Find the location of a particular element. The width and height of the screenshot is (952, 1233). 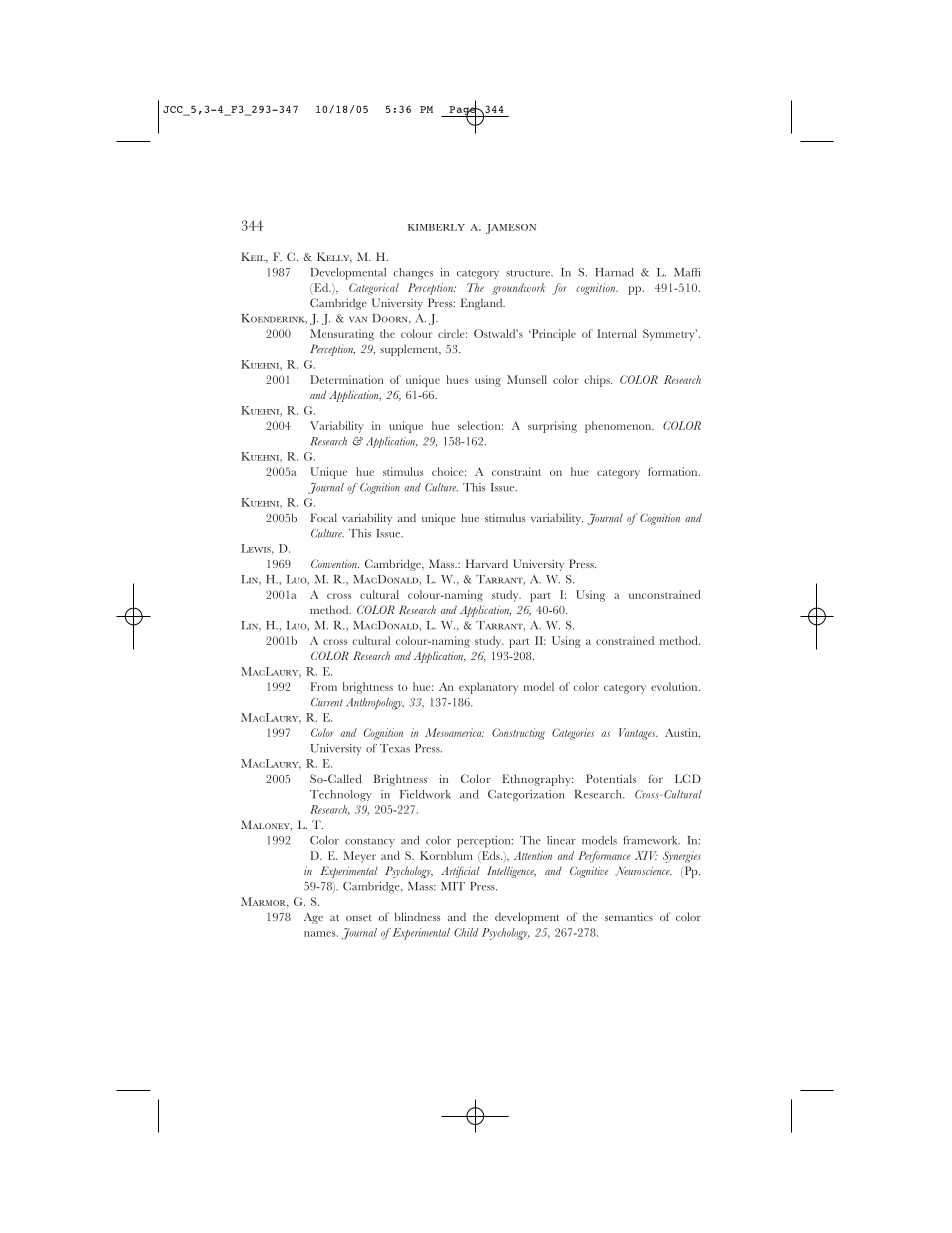

Categorical is located at coordinates (374, 289).
